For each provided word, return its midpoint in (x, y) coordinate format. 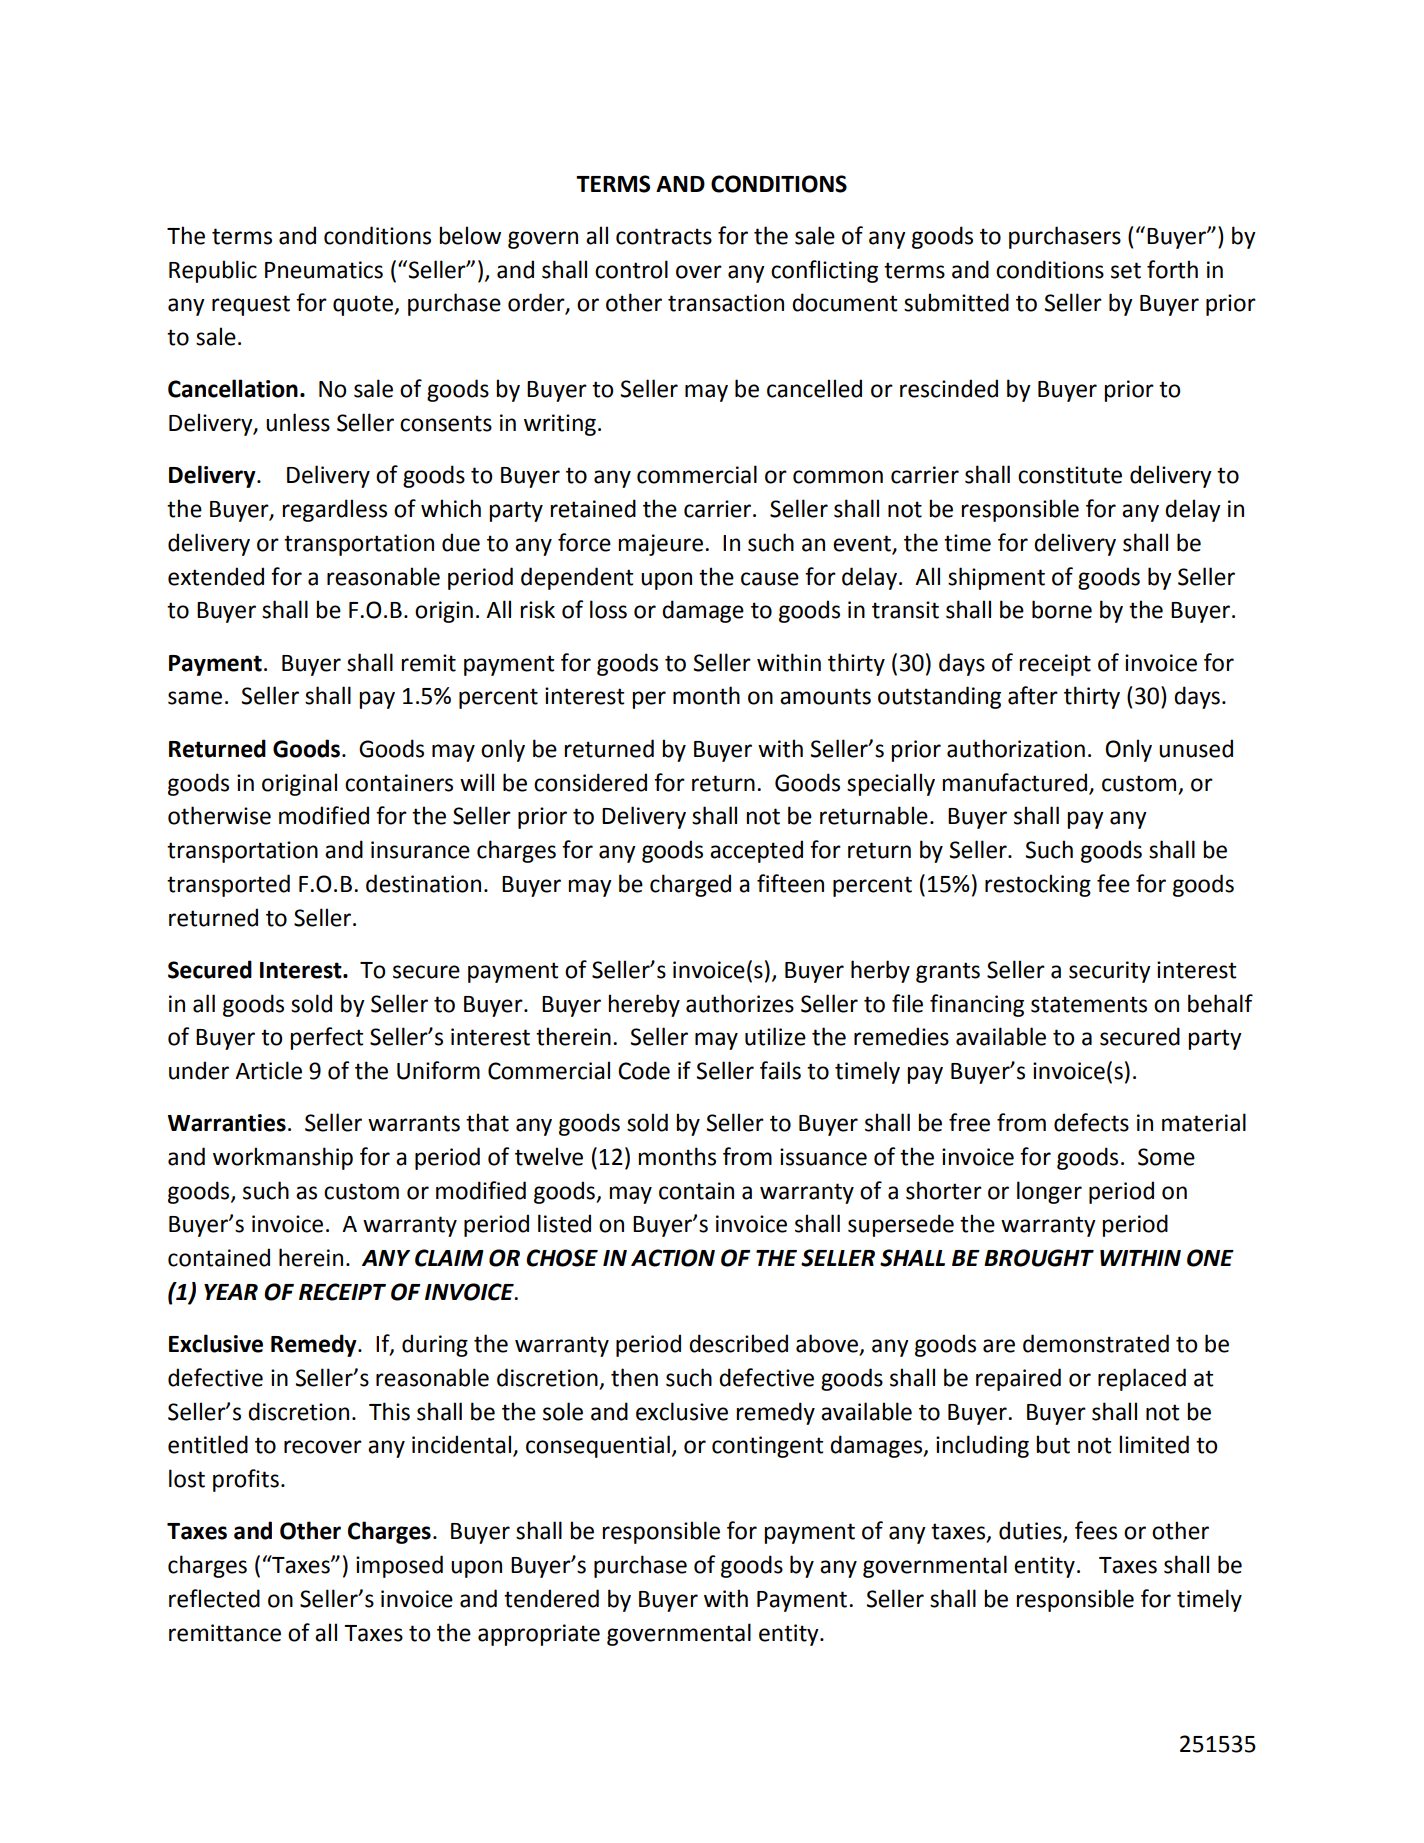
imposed (399, 1566)
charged (690, 885)
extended (216, 576)
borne (1062, 609)
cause (770, 579)
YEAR (231, 1292)
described (738, 1343)
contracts (664, 236)
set (1126, 270)
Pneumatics (324, 270)
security (1110, 972)
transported (228, 885)
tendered (551, 1598)
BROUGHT (1039, 1258)
